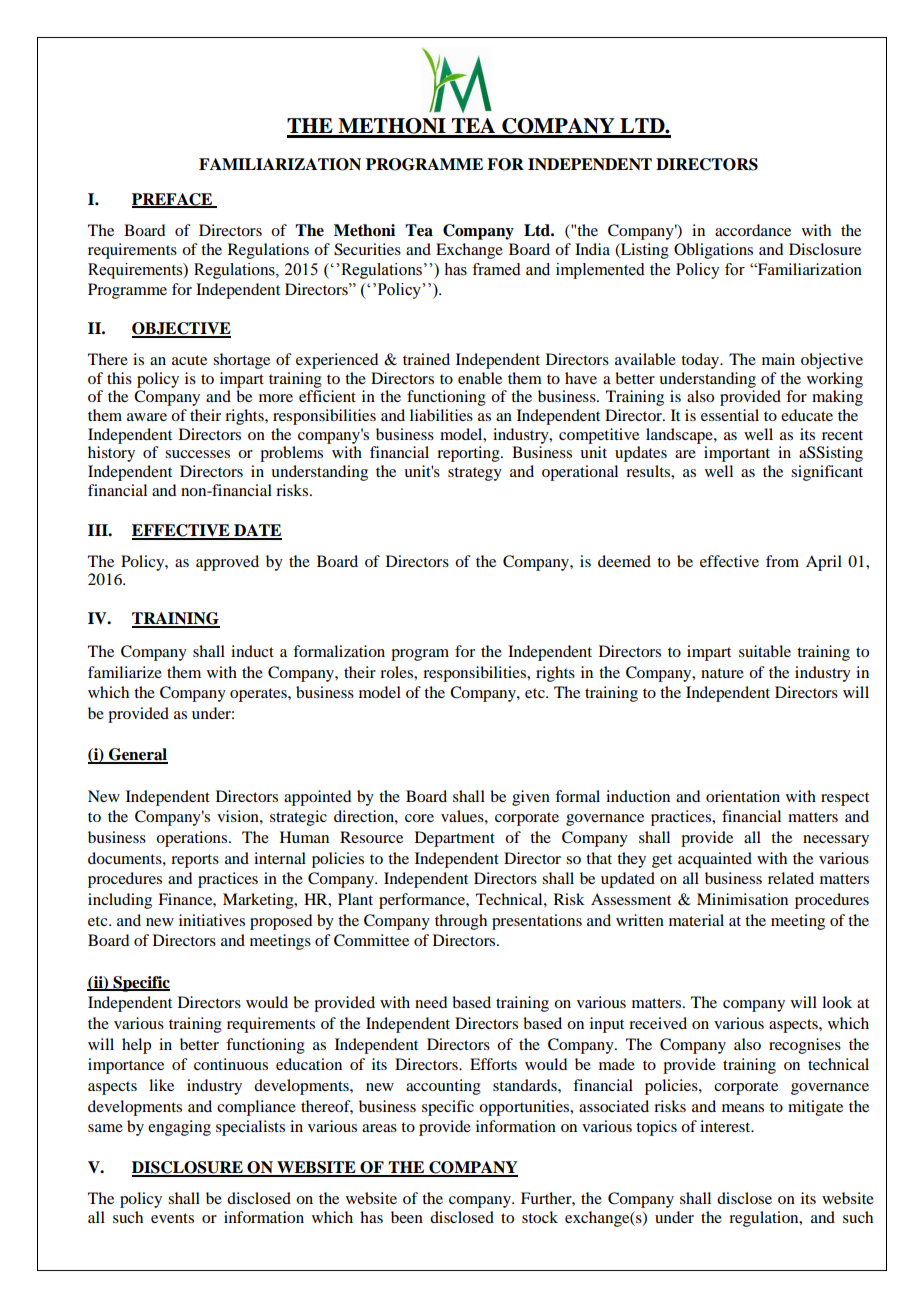  I want to click on framed, so click(496, 269).
